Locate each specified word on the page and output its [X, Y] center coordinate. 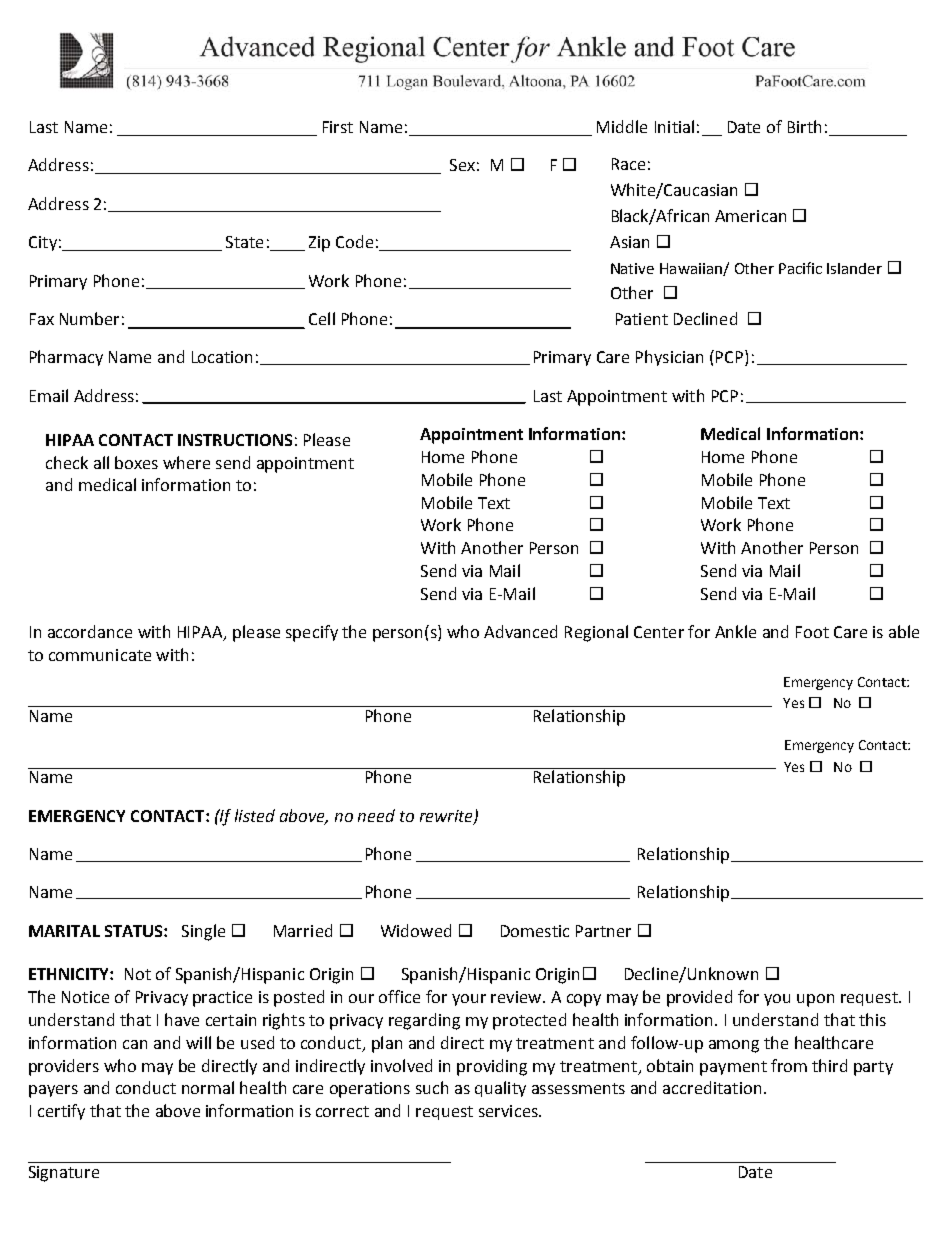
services [509, 1111]
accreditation [712, 1087]
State [244, 242]
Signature [64, 1174]
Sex [462, 165]
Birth [804, 126]
